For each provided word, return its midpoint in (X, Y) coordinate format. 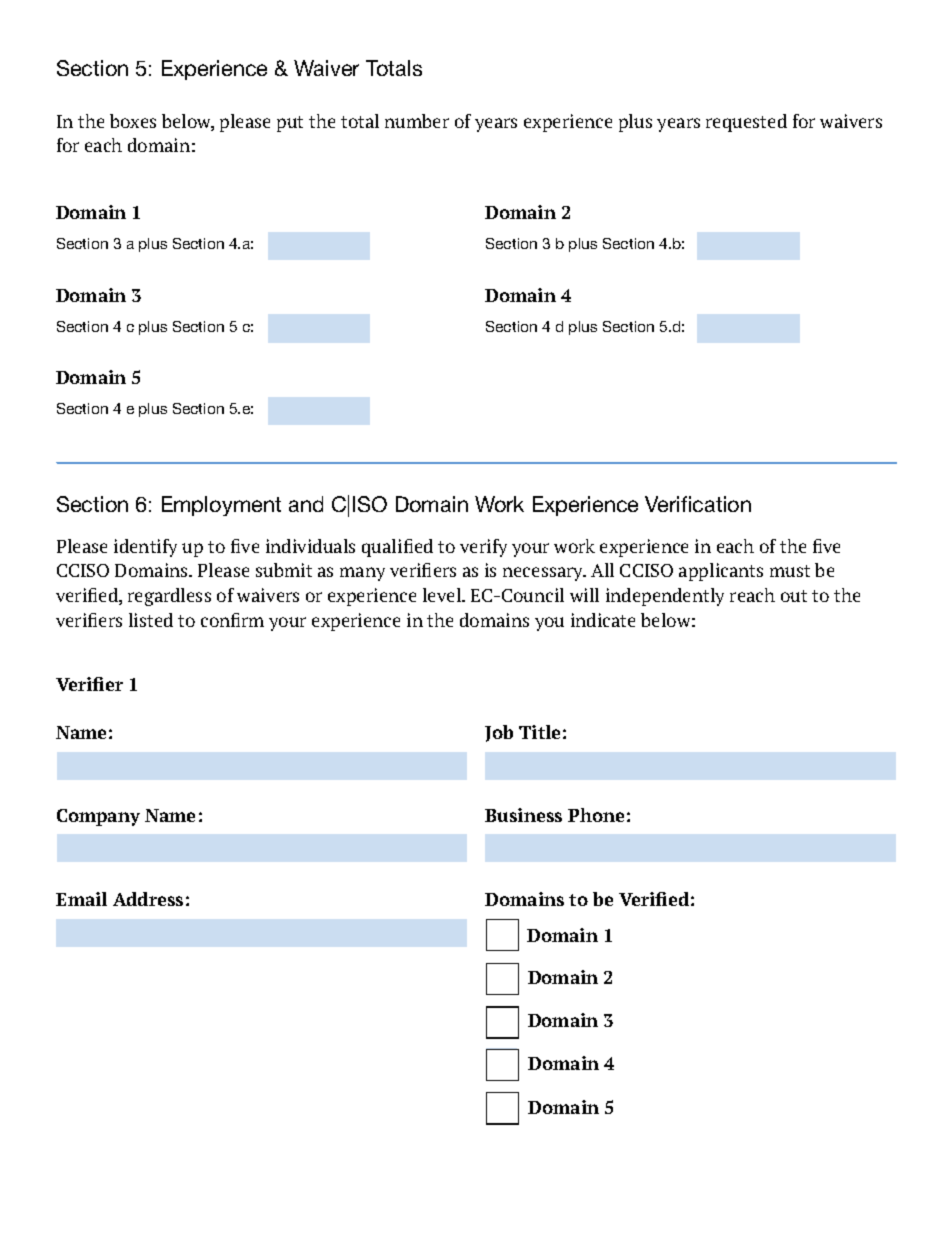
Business (523, 815)
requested (746, 123)
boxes (133, 121)
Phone (596, 815)
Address (148, 899)
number (417, 121)
